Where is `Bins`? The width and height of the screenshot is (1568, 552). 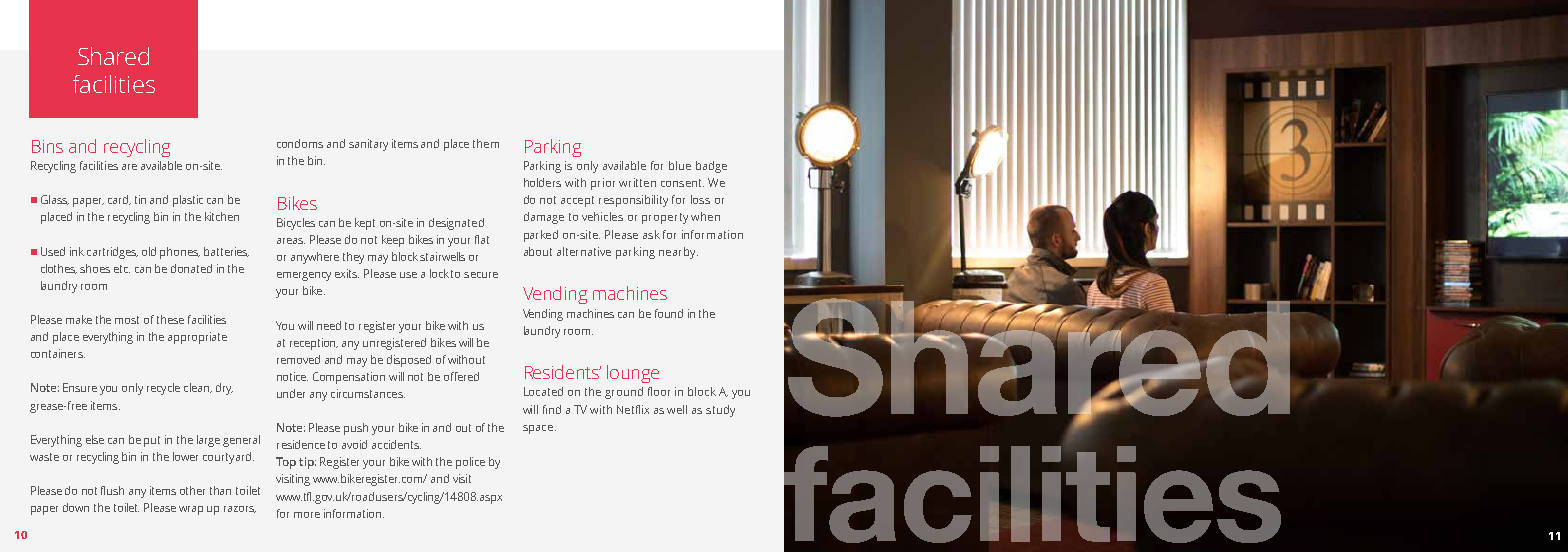
Bins is located at coordinates (47, 146).
